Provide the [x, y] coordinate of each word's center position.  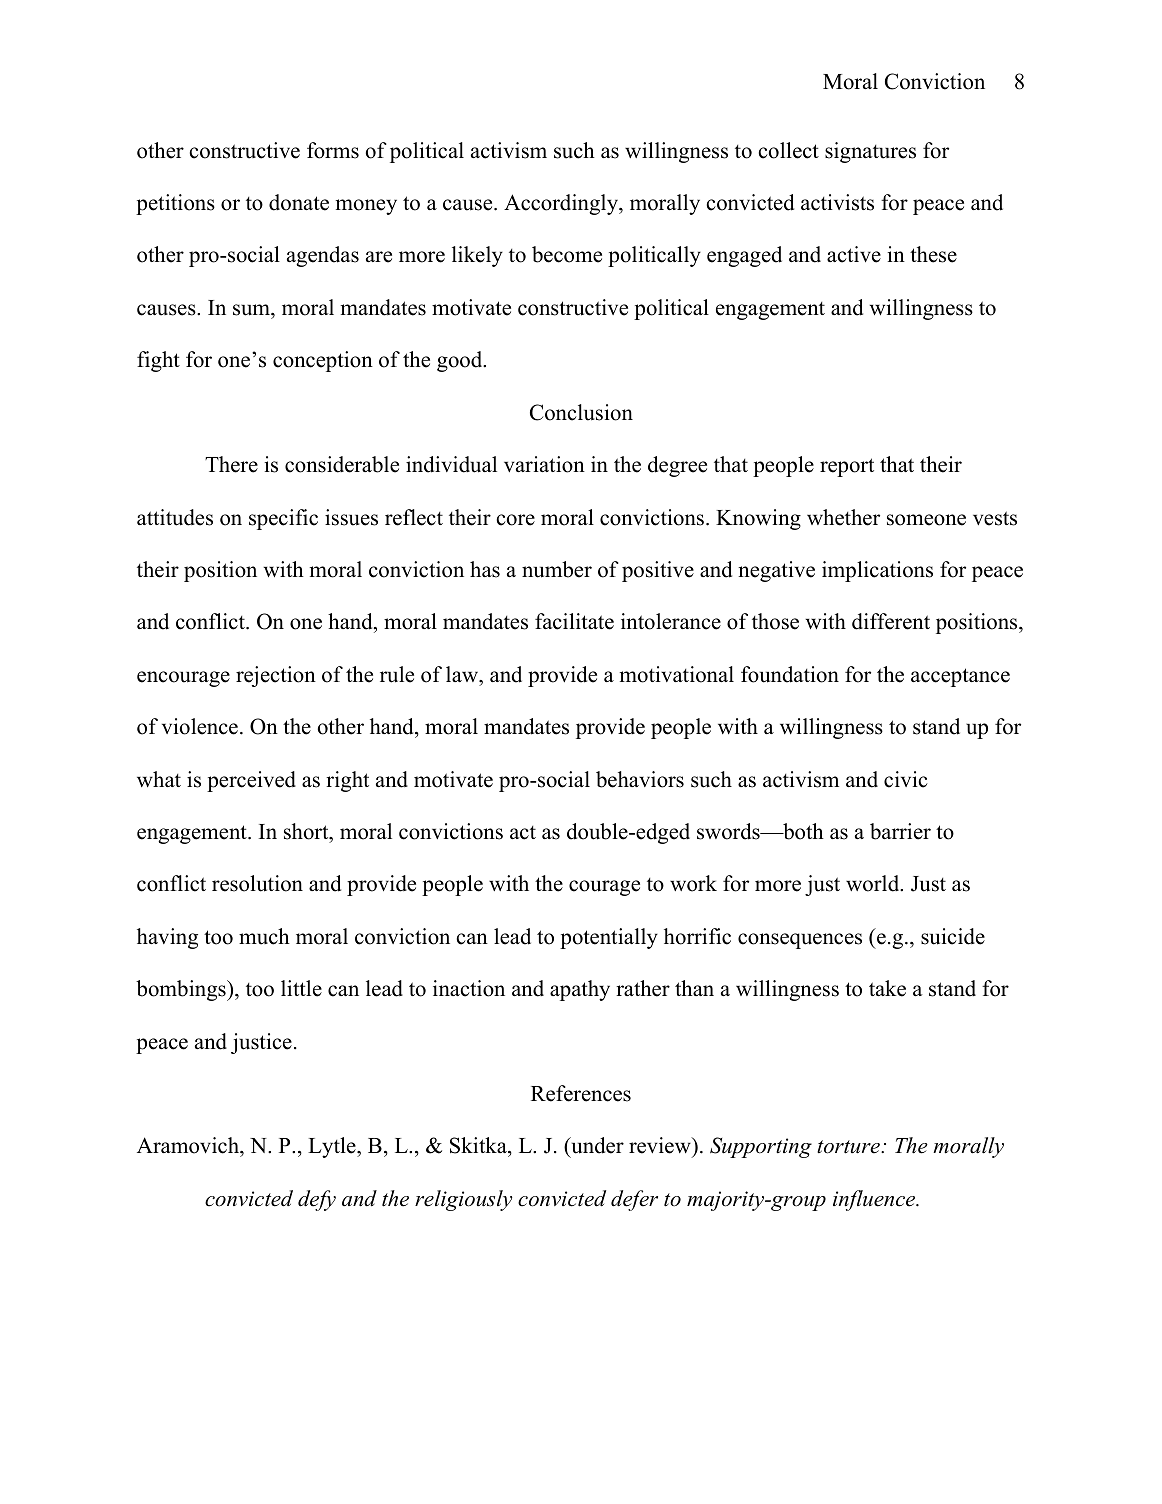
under [596, 1147]
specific [283, 519]
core [516, 520]
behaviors [640, 779]
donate [299, 202]
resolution [257, 883]
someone [926, 520]
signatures [870, 152]
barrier [900, 831]
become [567, 254]
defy [317, 1200]
